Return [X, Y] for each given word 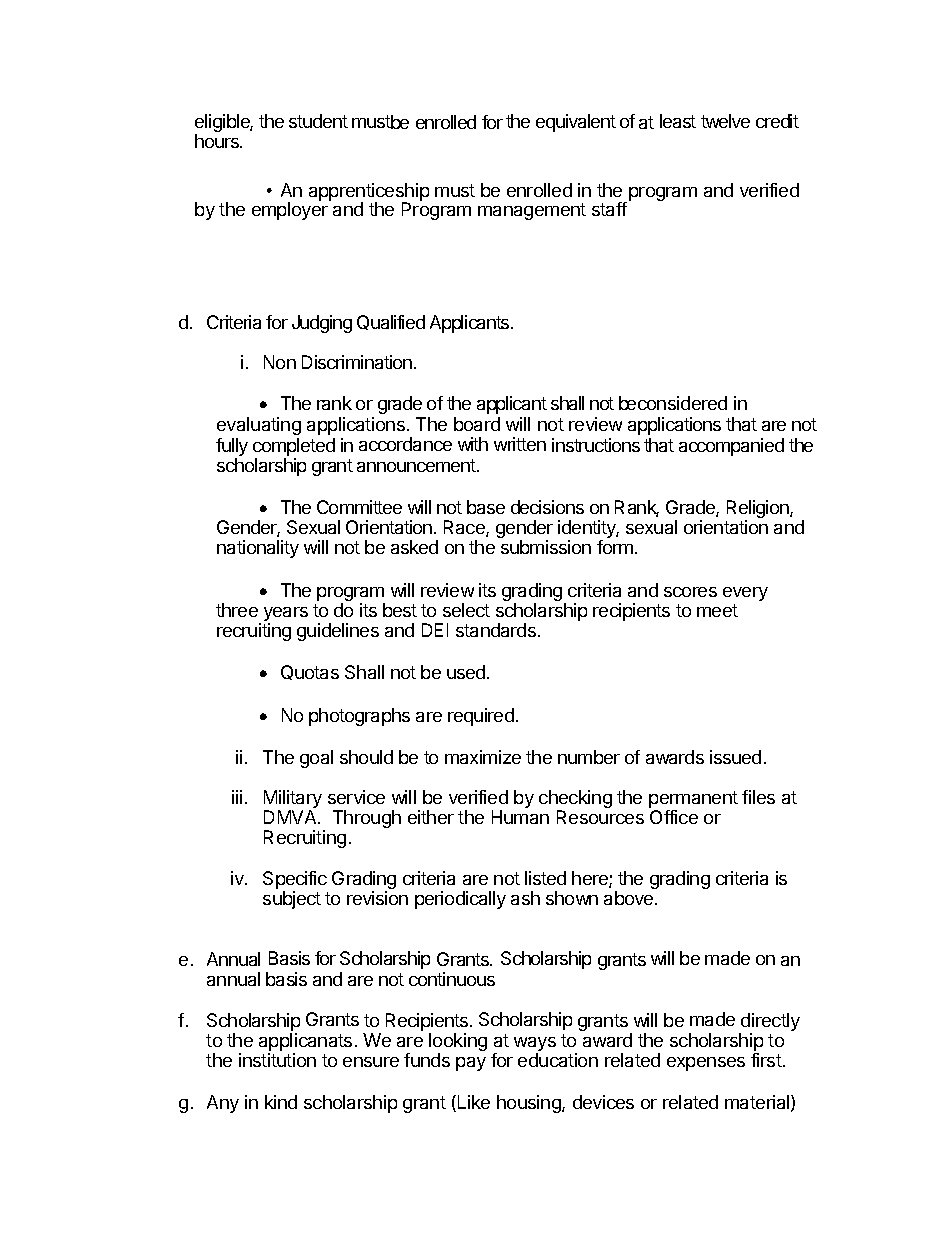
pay [471, 1064]
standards [496, 630]
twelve [725, 121]
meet [717, 610]
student [318, 121]
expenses [706, 1064]
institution [277, 1060]
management [532, 211]
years [286, 615]
